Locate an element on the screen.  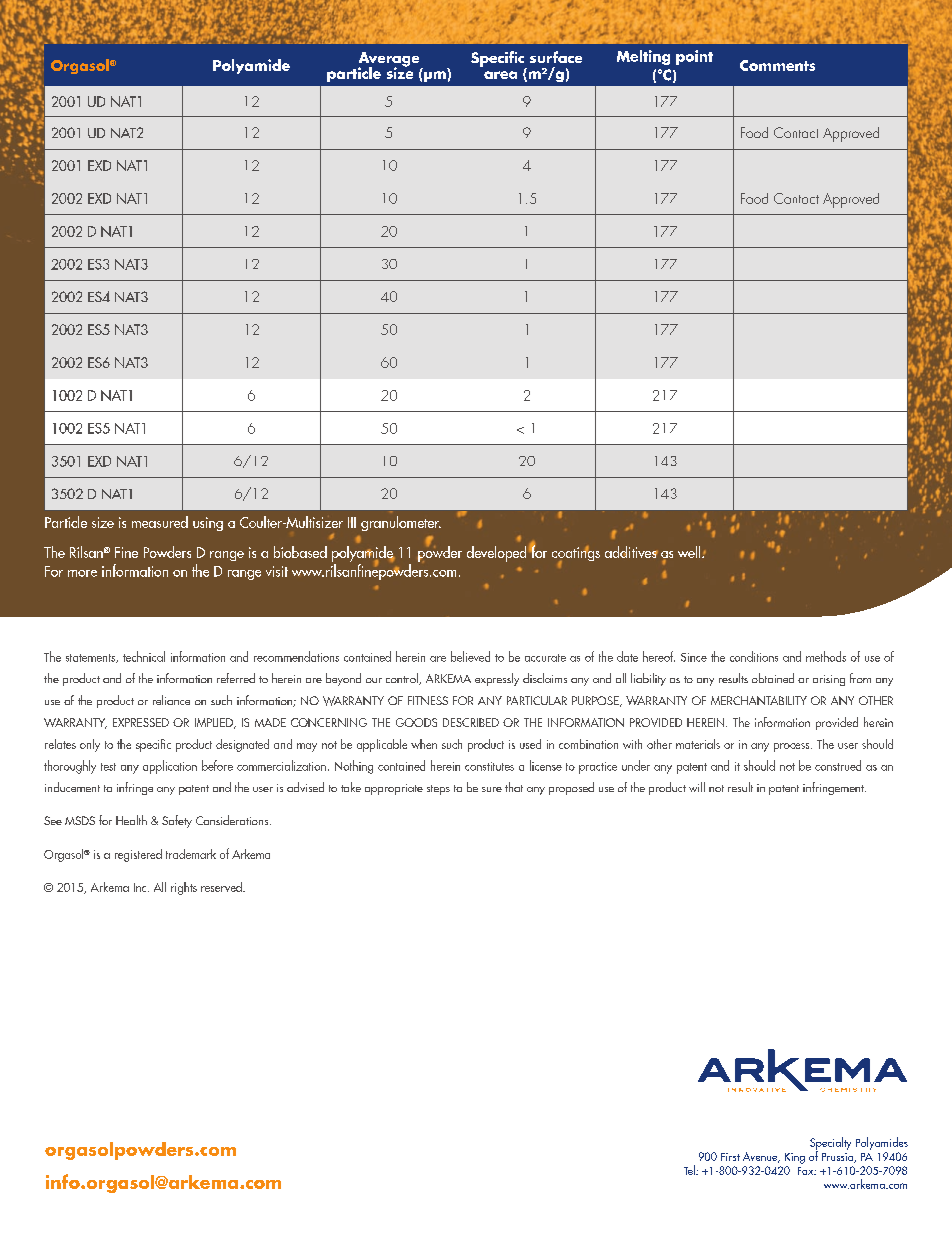
area is located at coordinates (500, 75).
